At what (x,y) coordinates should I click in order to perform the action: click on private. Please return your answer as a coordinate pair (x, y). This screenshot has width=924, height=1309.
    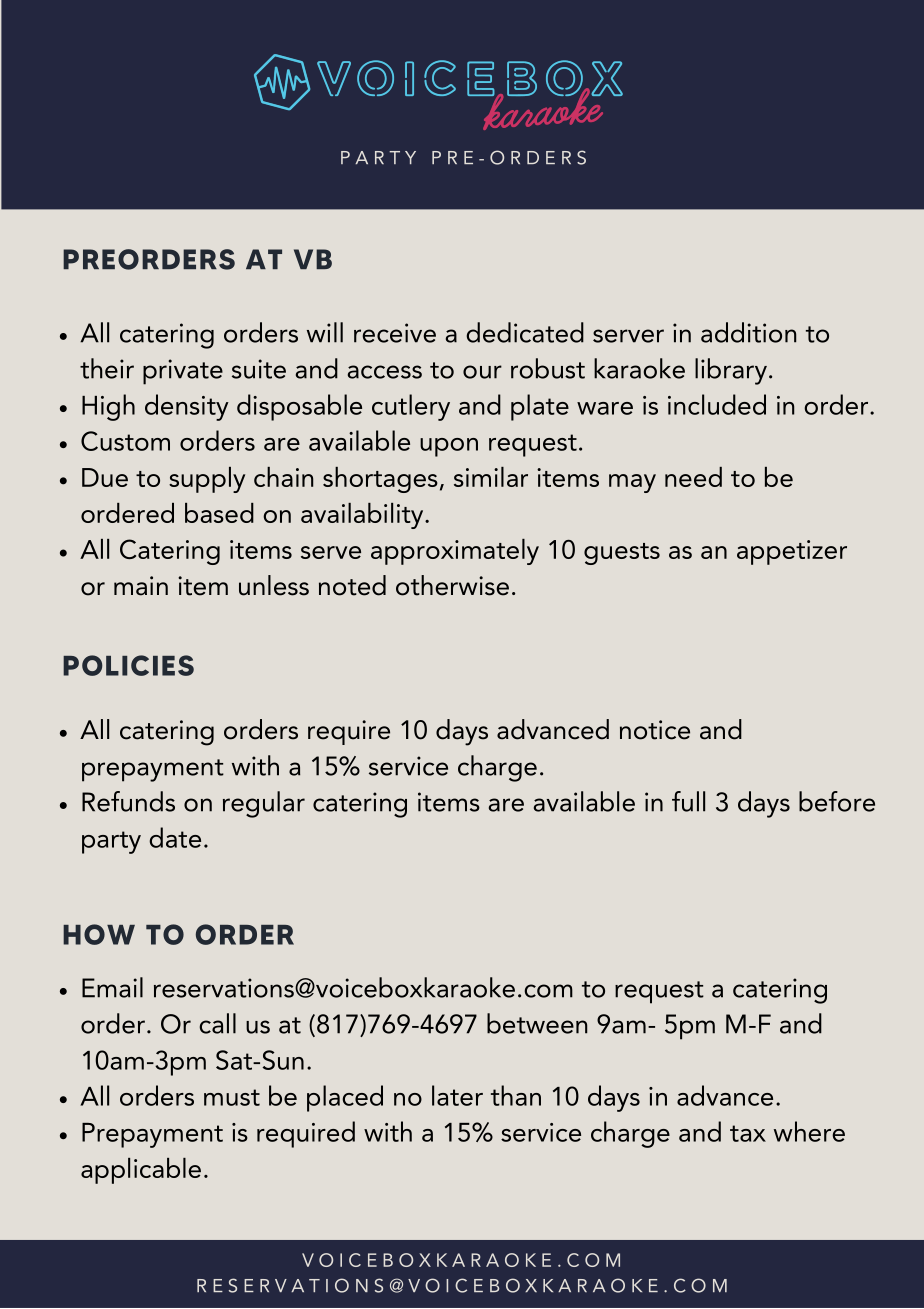
    Looking at the image, I should click on (183, 372).
